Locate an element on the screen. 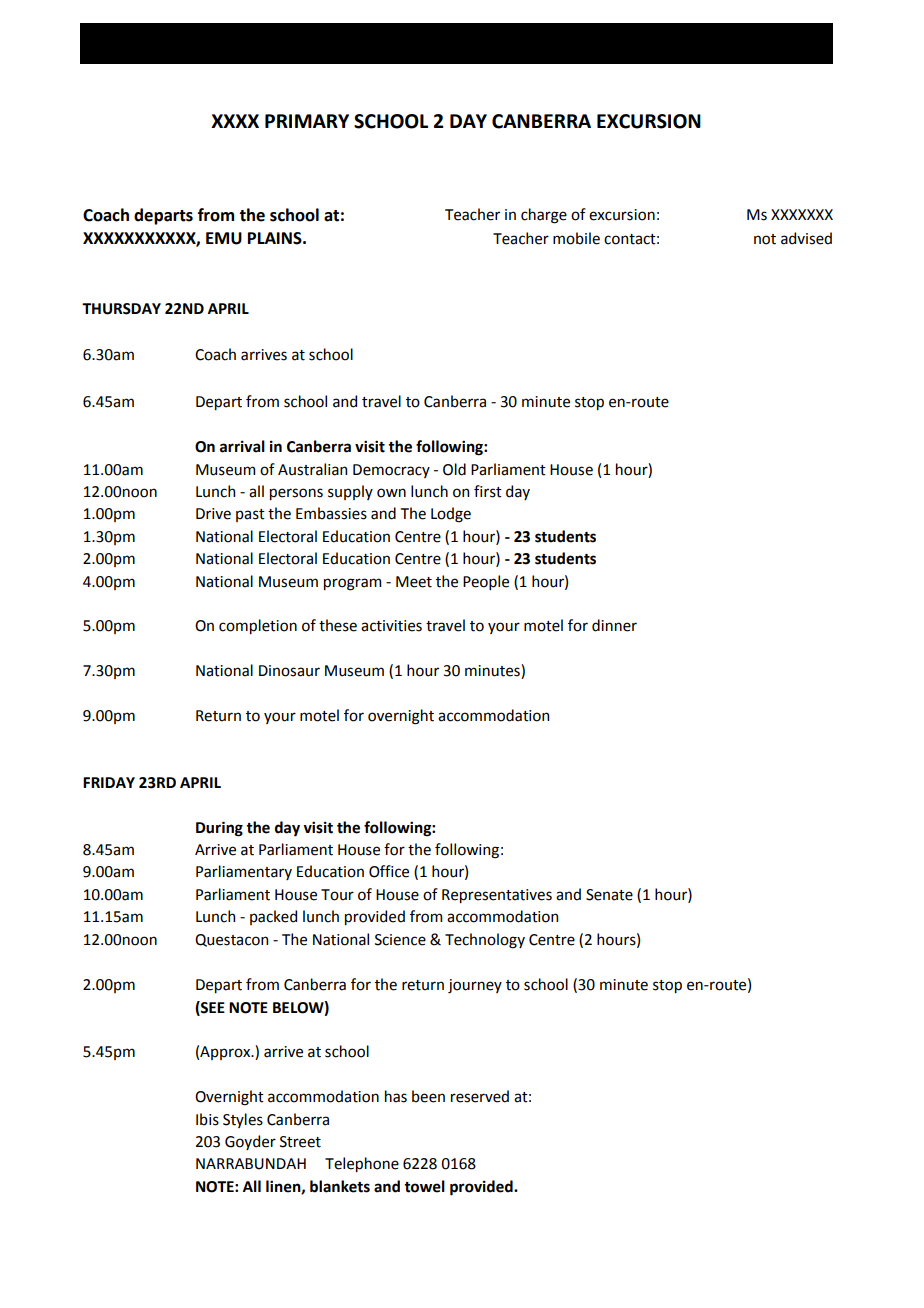 The width and height of the screenshot is (924, 1308). charge is located at coordinates (544, 216).
